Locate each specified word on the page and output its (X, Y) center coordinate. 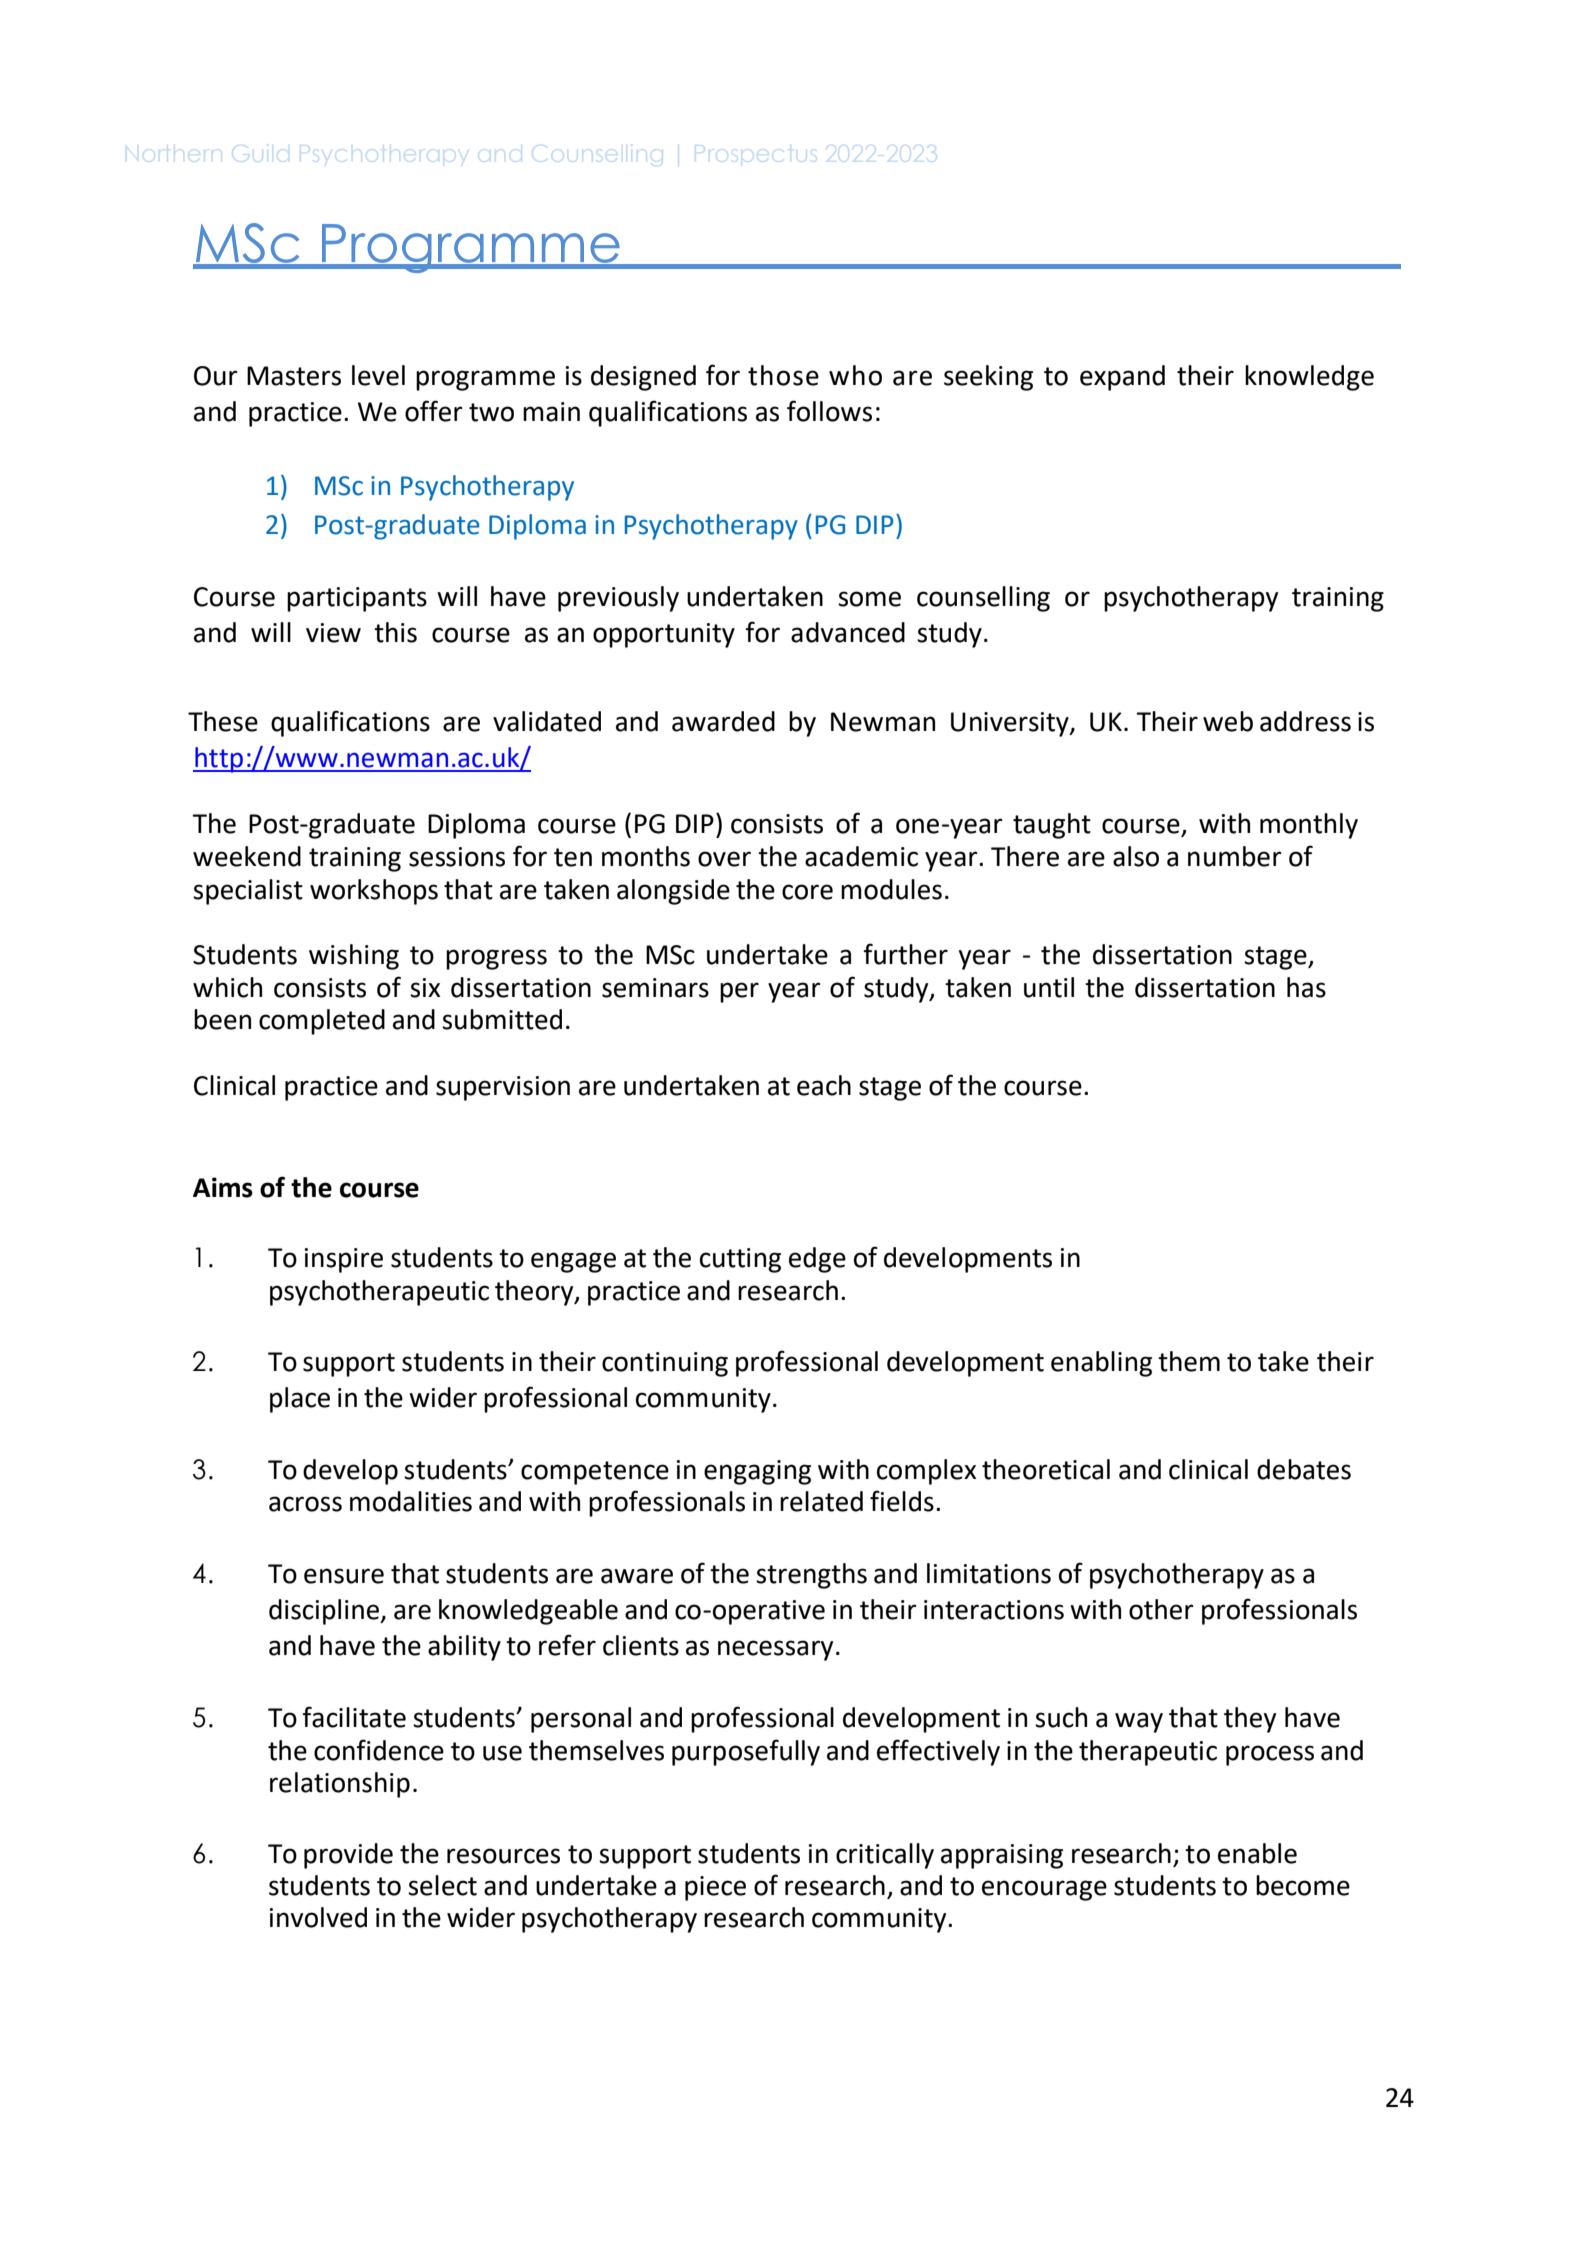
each (824, 1085)
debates (1304, 1469)
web (1228, 721)
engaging (757, 1472)
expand (1122, 378)
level (378, 375)
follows (829, 411)
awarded (723, 721)
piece (715, 1888)
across (305, 1504)
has (1306, 987)
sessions (457, 857)
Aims (223, 1187)
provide (348, 1856)
